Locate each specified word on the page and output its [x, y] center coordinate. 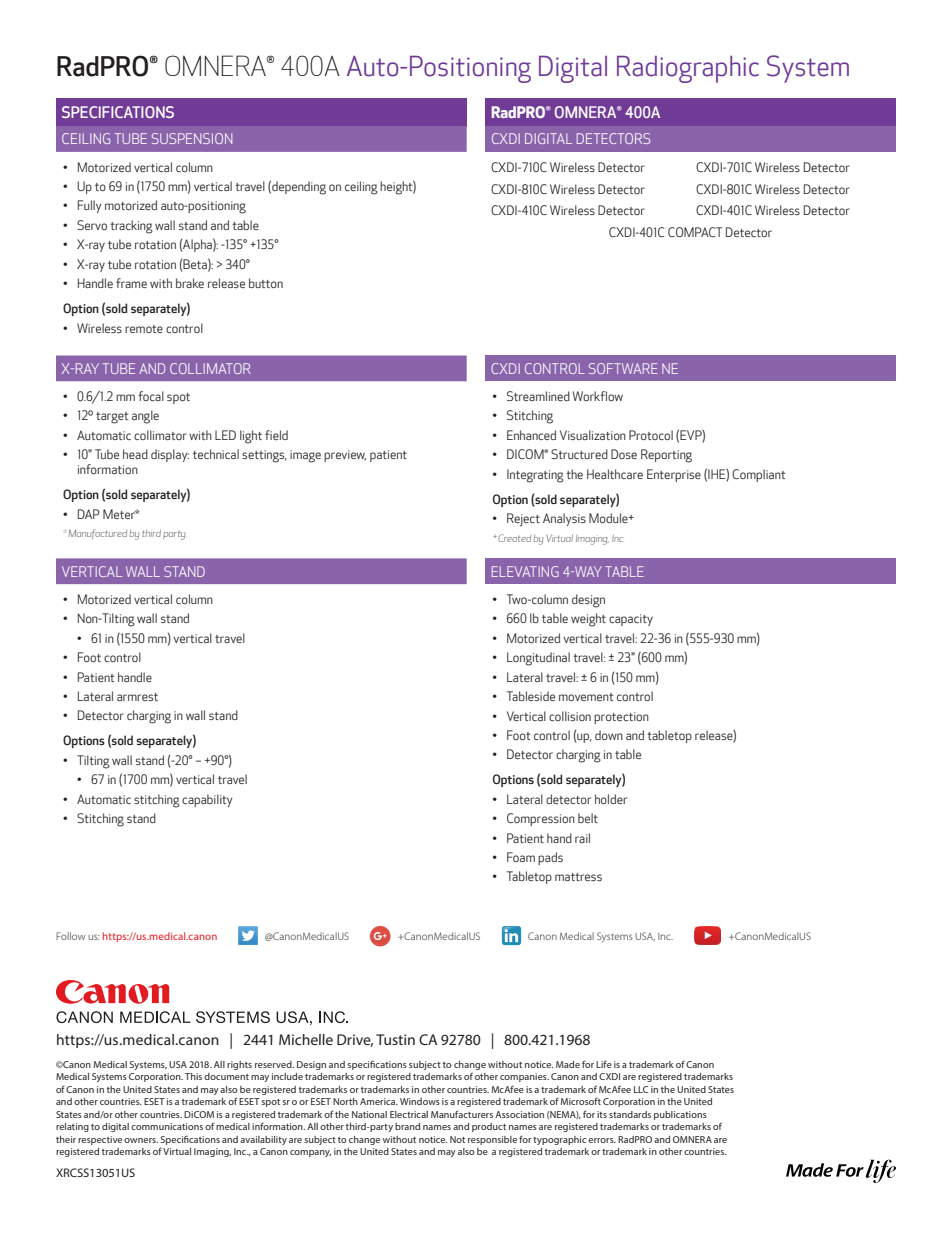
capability [207, 800]
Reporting [666, 456]
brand [407, 1126]
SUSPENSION [192, 138]
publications [680, 1115]
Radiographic [688, 69]
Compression [541, 819]
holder [611, 799]
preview [345, 456]
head [135, 454]
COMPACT [695, 232]
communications [167, 1126]
